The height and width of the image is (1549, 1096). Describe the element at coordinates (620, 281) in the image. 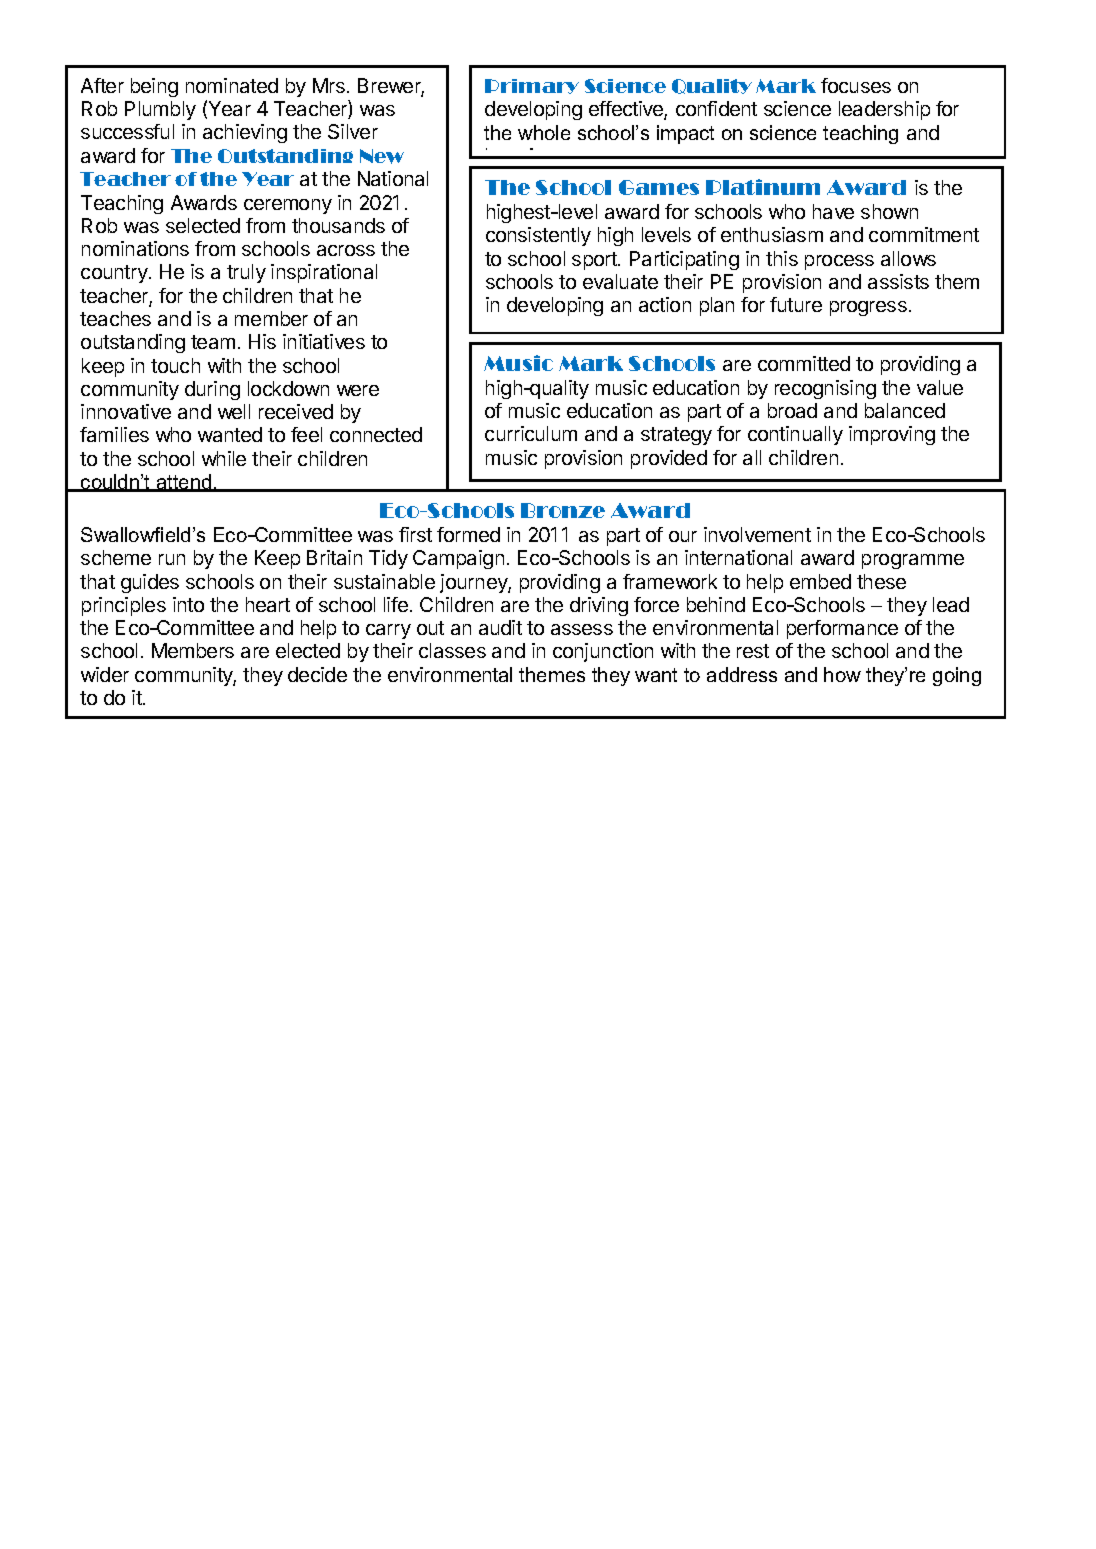

I see `evaluate` at that location.
